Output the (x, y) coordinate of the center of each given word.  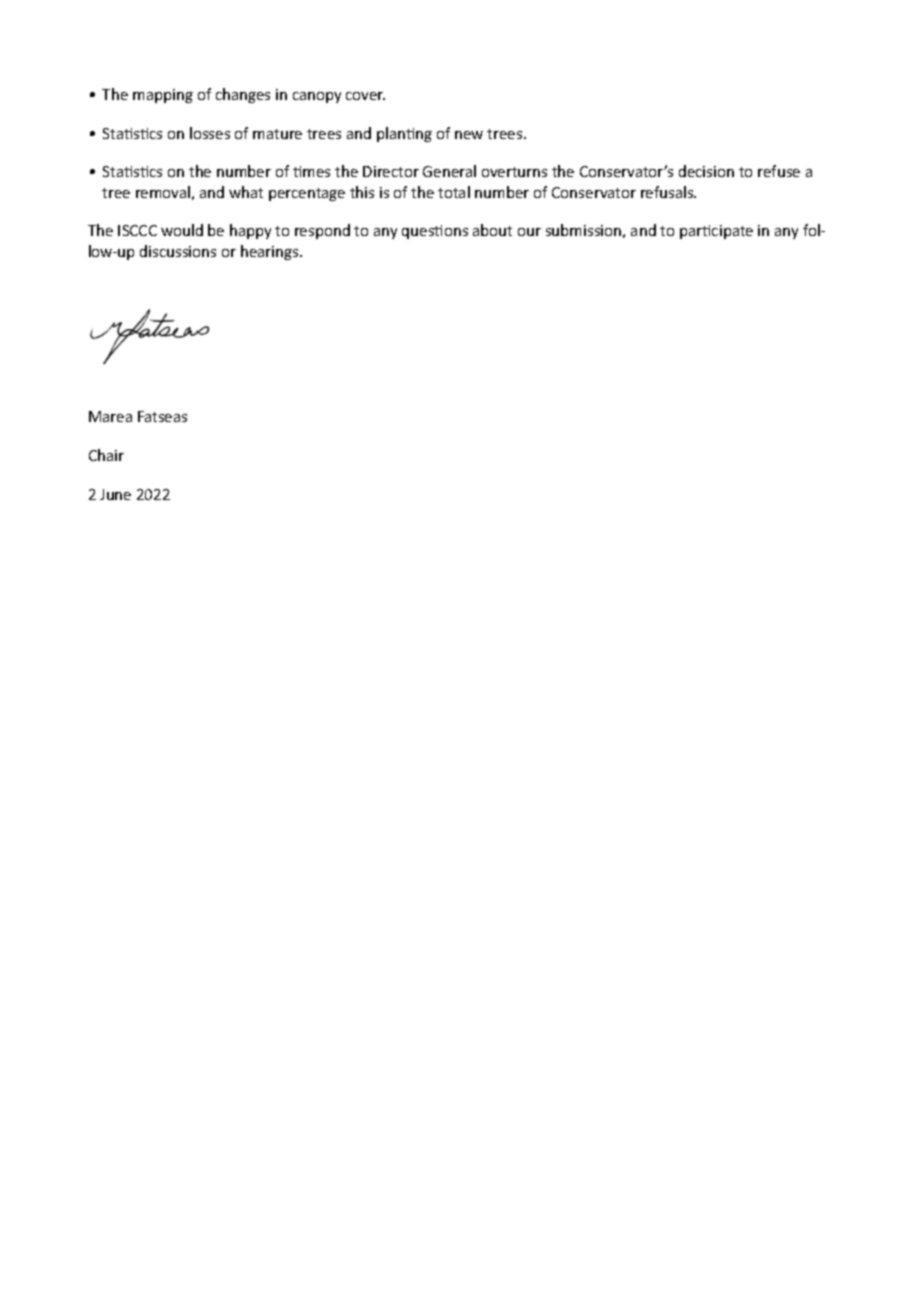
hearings (271, 252)
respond (322, 231)
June (115, 494)
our (529, 232)
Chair (106, 455)
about (492, 230)
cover (365, 96)
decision (706, 171)
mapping (163, 96)
